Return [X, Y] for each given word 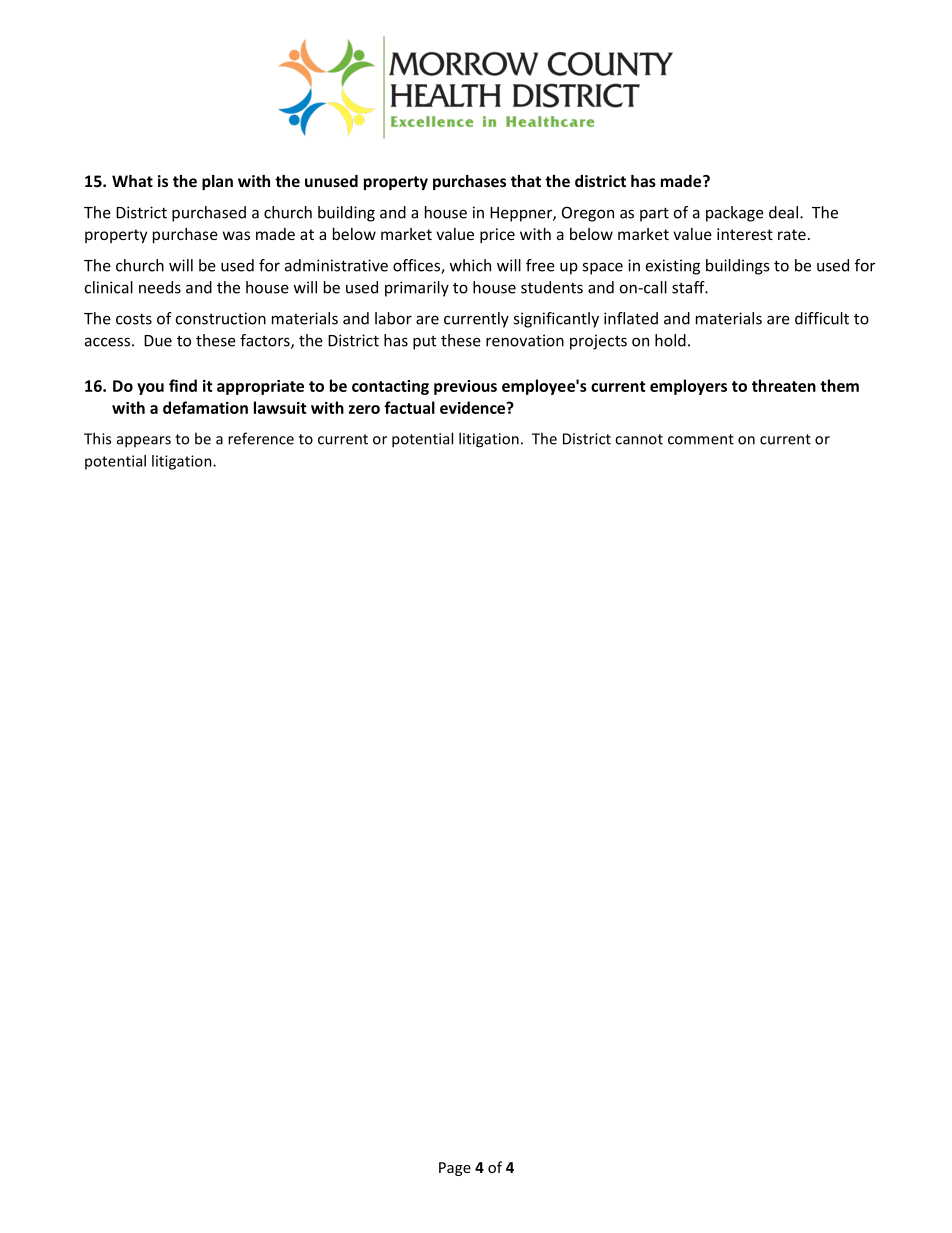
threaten [784, 385]
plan [217, 182]
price [497, 235]
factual [409, 407]
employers [688, 387]
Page [455, 1169]
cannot [639, 439]
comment [701, 439]
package [735, 214]
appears [144, 442]
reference [261, 438]
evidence [474, 407]
